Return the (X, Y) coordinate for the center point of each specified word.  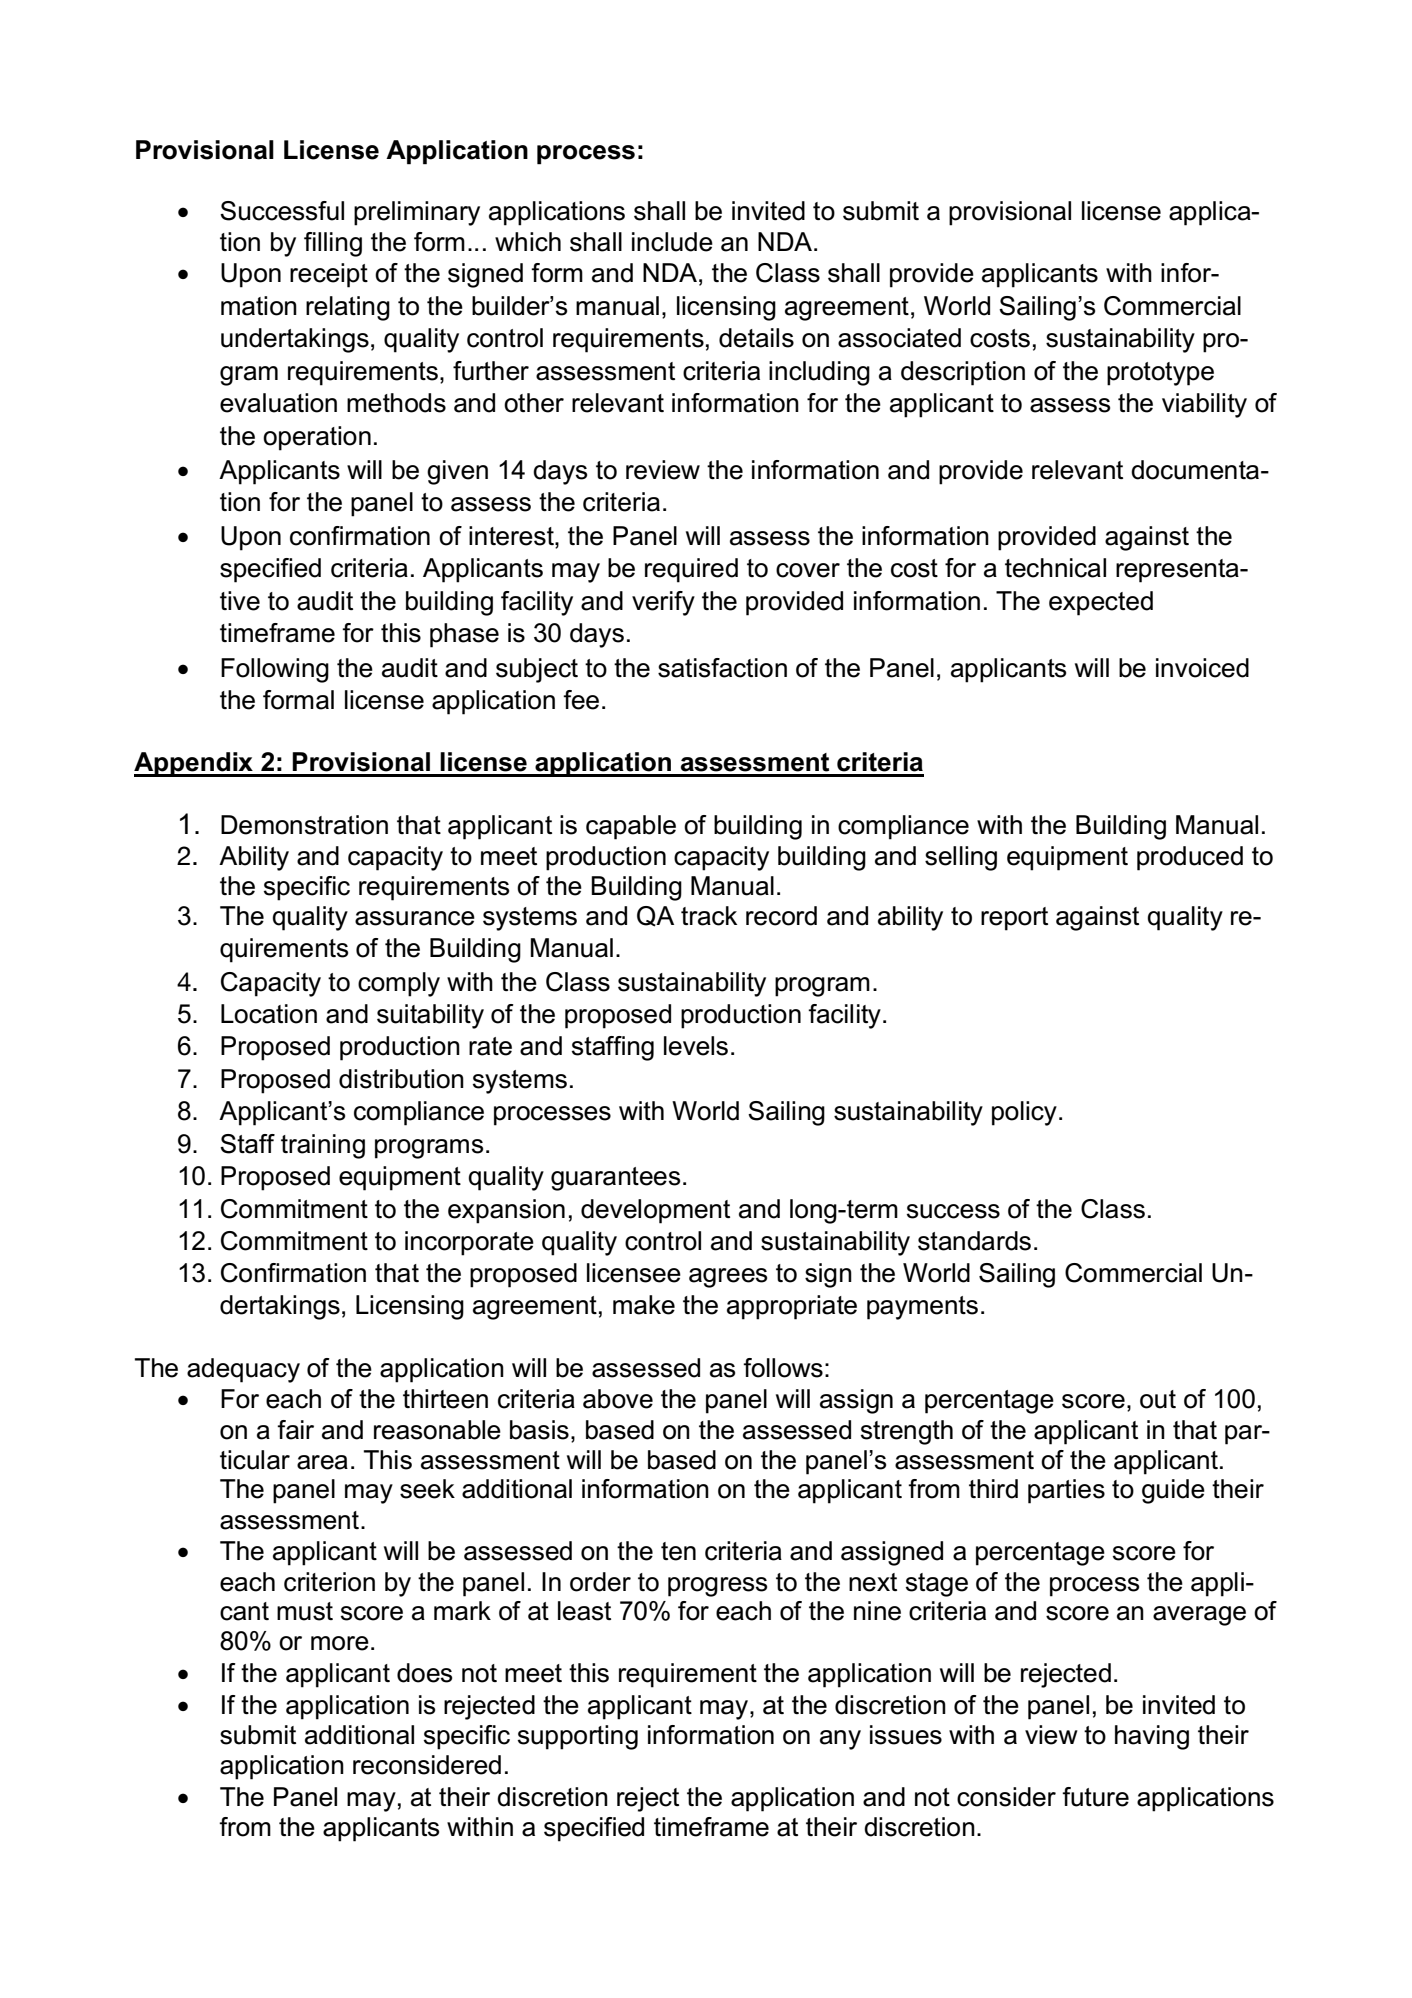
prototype (1160, 374)
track (709, 916)
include (672, 242)
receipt (329, 275)
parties (1066, 1491)
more (340, 1643)
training (323, 1146)
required (691, 570)
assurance (415, 918)
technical (1055, 568)
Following (275, 670)
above (618, 1399)
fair (295, 1430)
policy (1024, 1113)
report (1014, 919)
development (655, 1211)
